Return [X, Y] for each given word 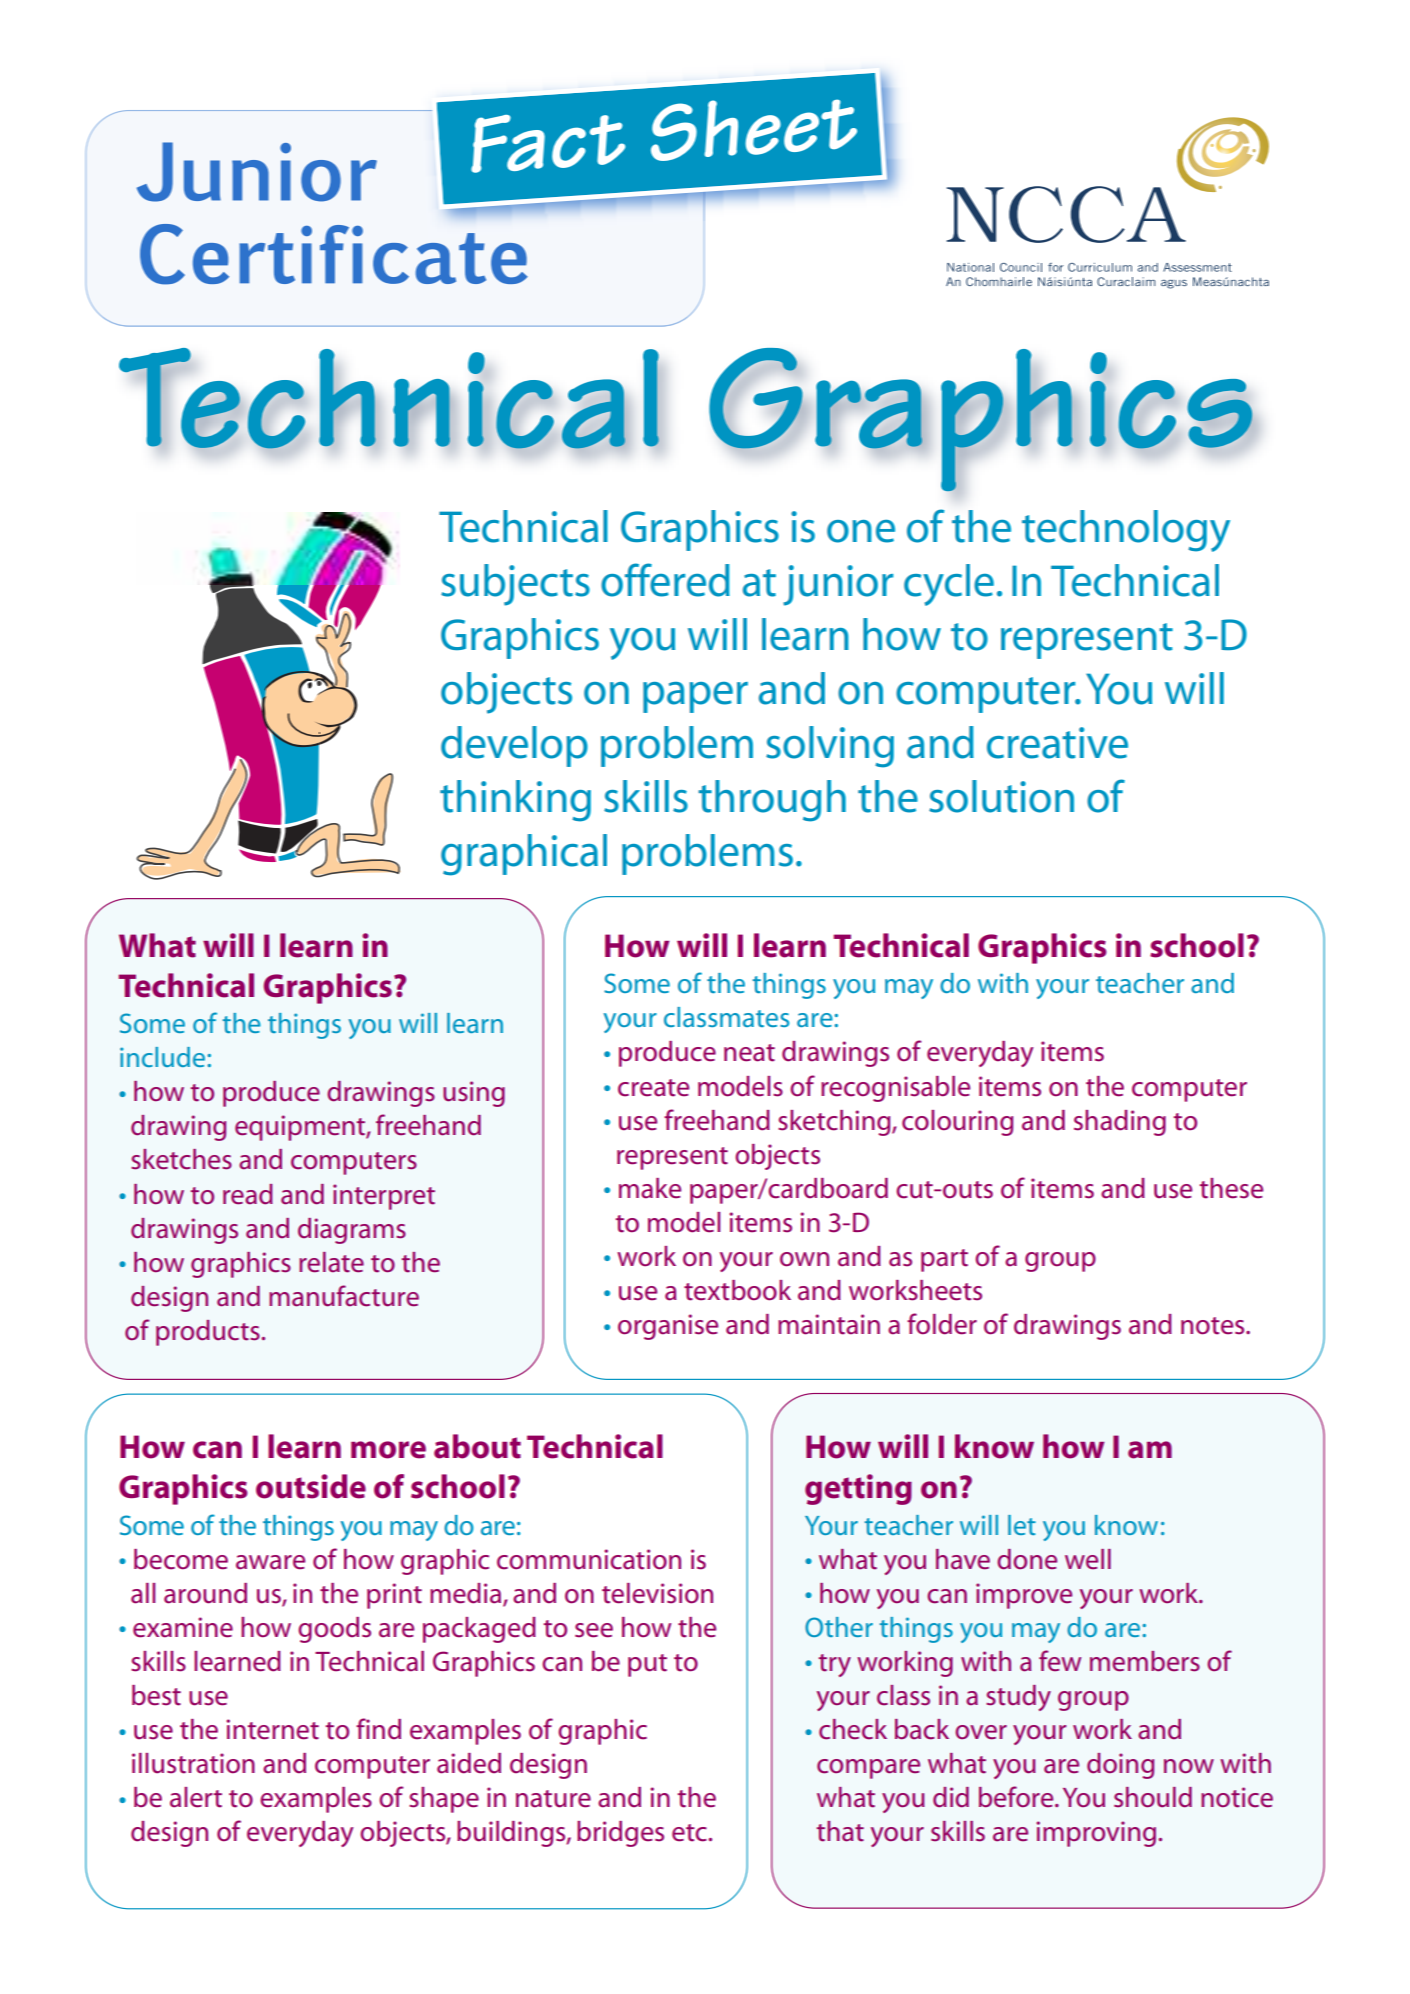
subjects [515, 585]
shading [1120, 1123]
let [1022, 1525]
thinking [515, 801]
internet [272, 1729]
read [248, 1194]
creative [1057, 743]
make [650, 1188]
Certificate [334, 254]
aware [270, 1562]
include [162, 1057]
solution [1001, 796]
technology [1126, 531]
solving [830, 747]
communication [589, 1559]
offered [665, 580]
